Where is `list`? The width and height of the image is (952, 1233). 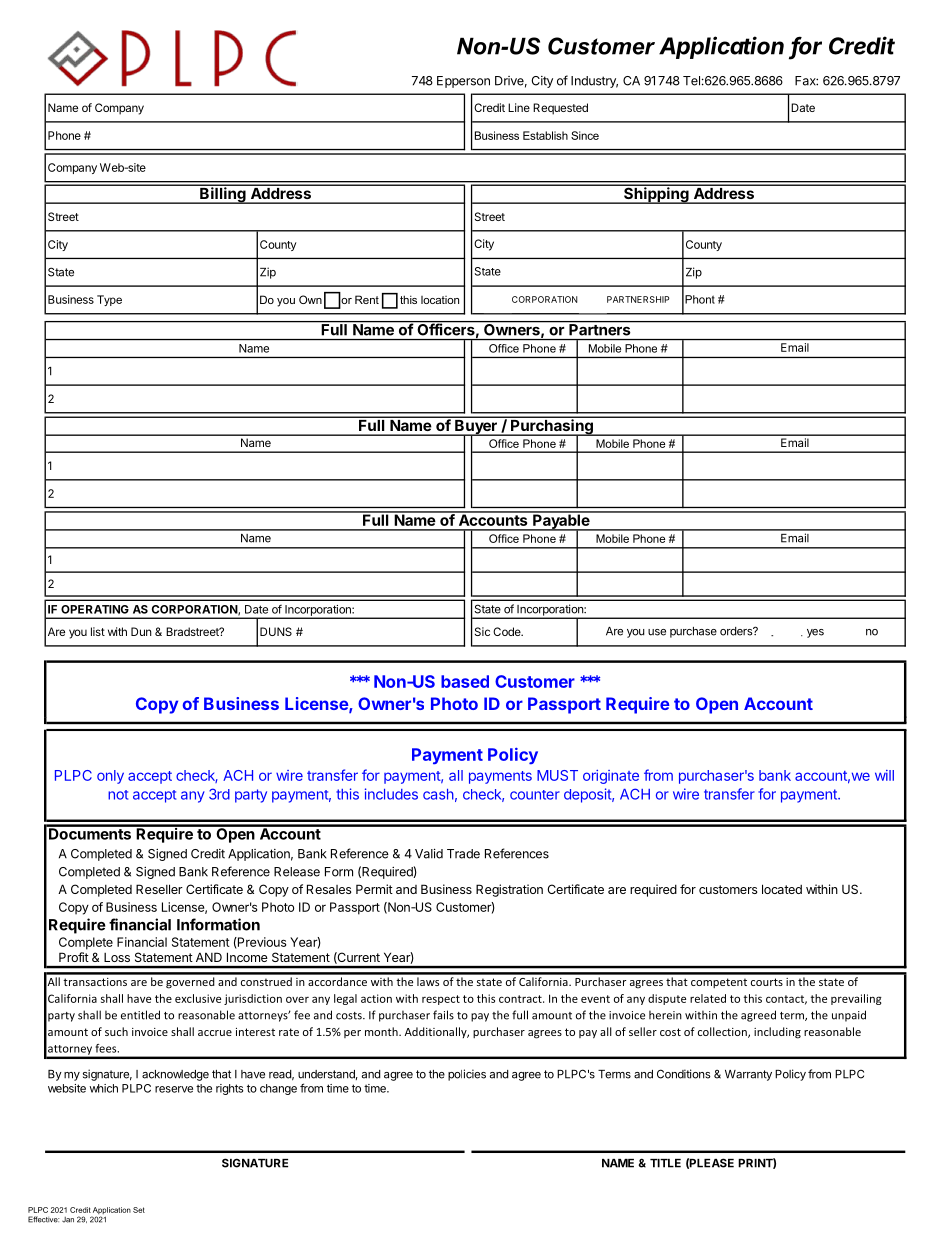 list is located at coordinates (98, 631).
